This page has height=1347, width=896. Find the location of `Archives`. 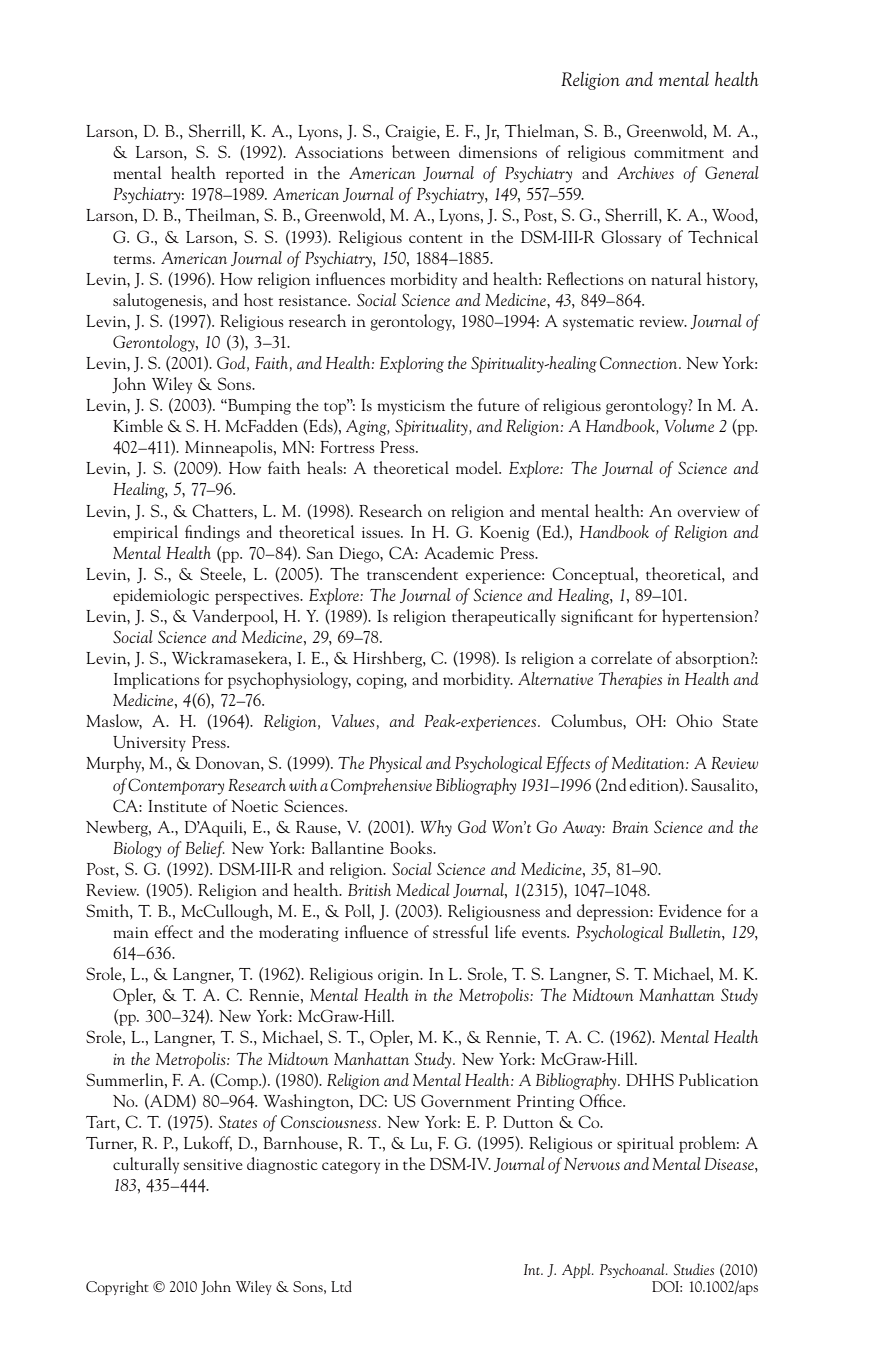

Archives is located at coordinates (645, 172).
